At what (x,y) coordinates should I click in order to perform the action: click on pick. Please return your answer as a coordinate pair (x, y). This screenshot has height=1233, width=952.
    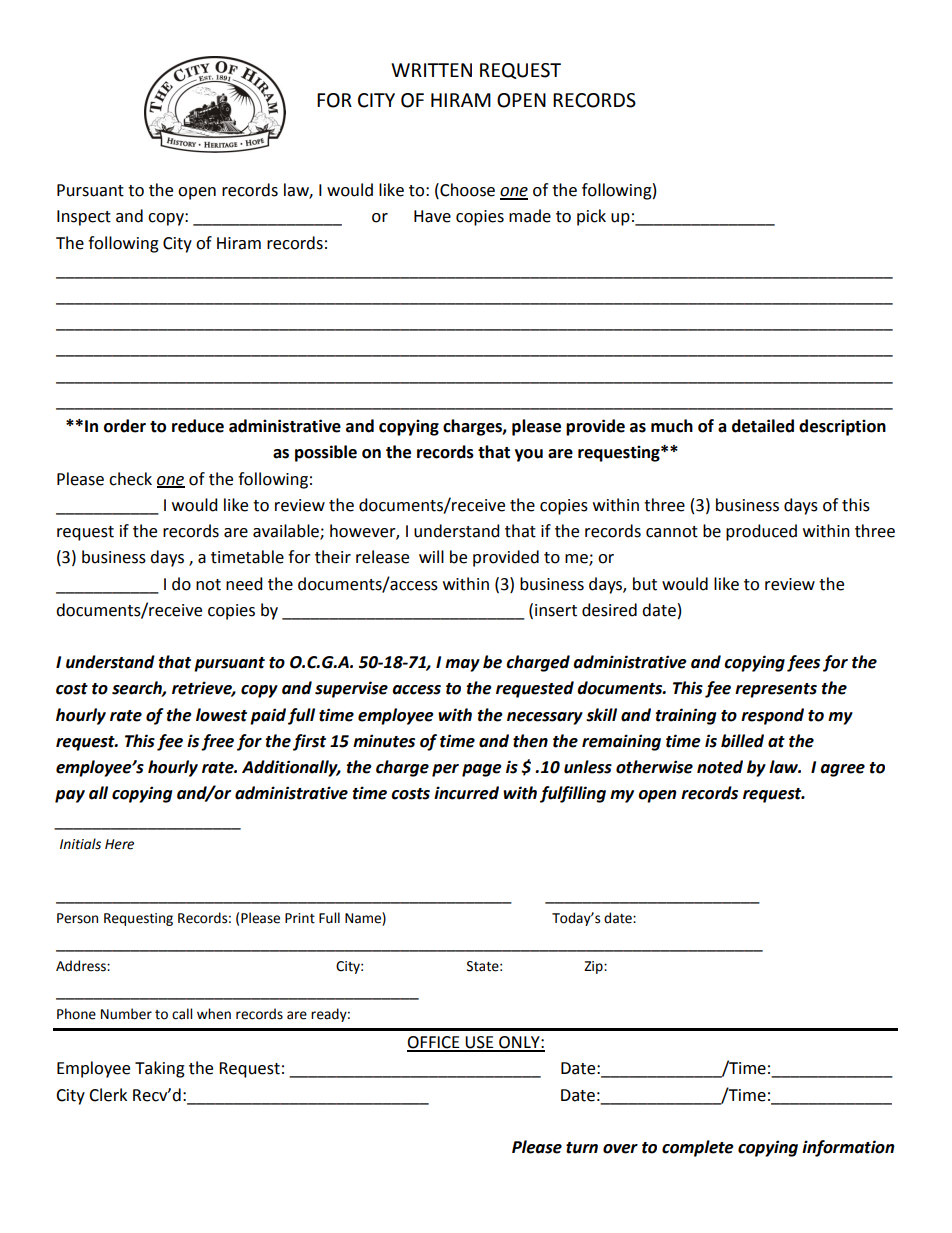
    Looking at the image, I should click on (591, 217).
